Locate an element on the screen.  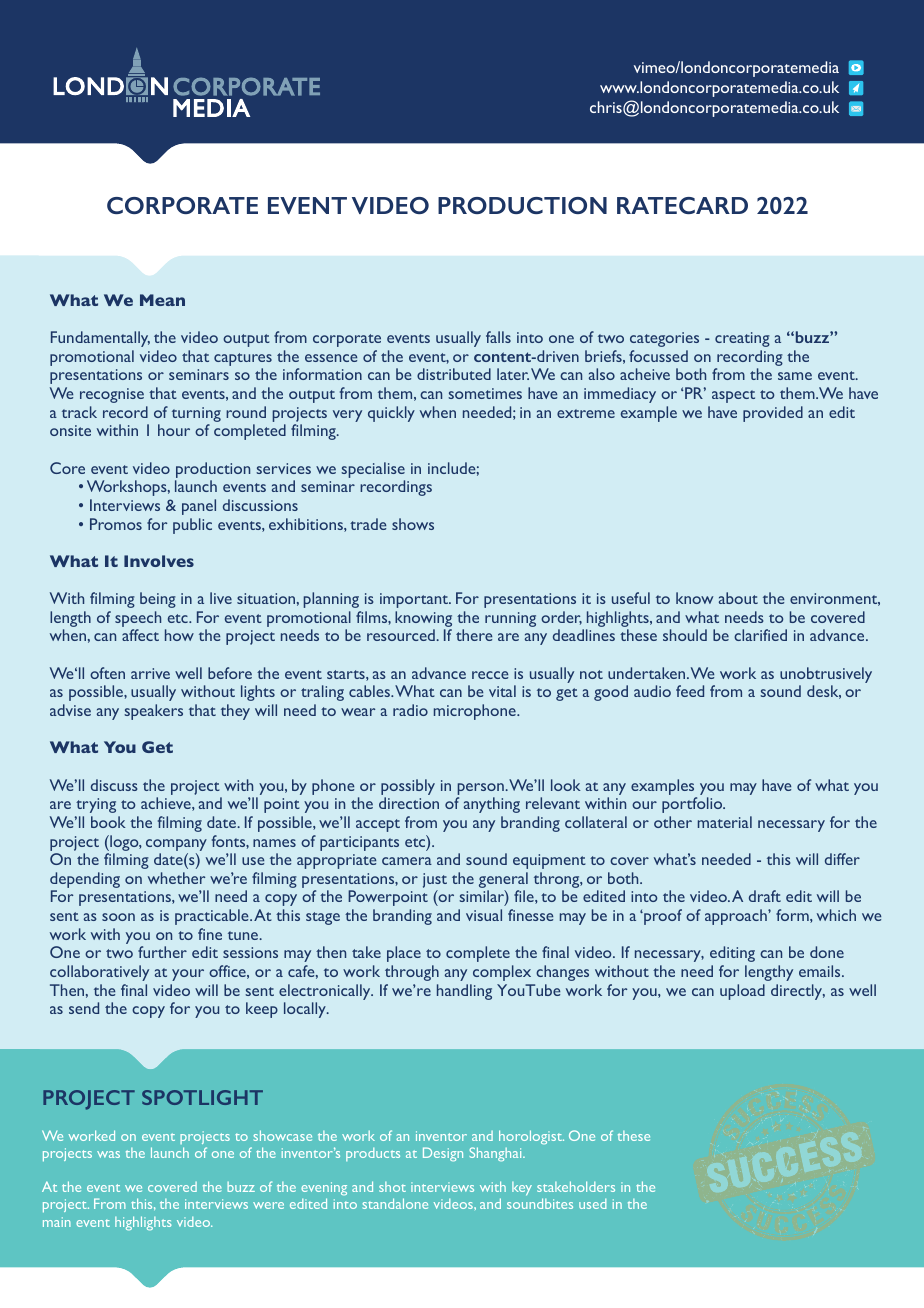
there is located at coordinates (474, 635).
